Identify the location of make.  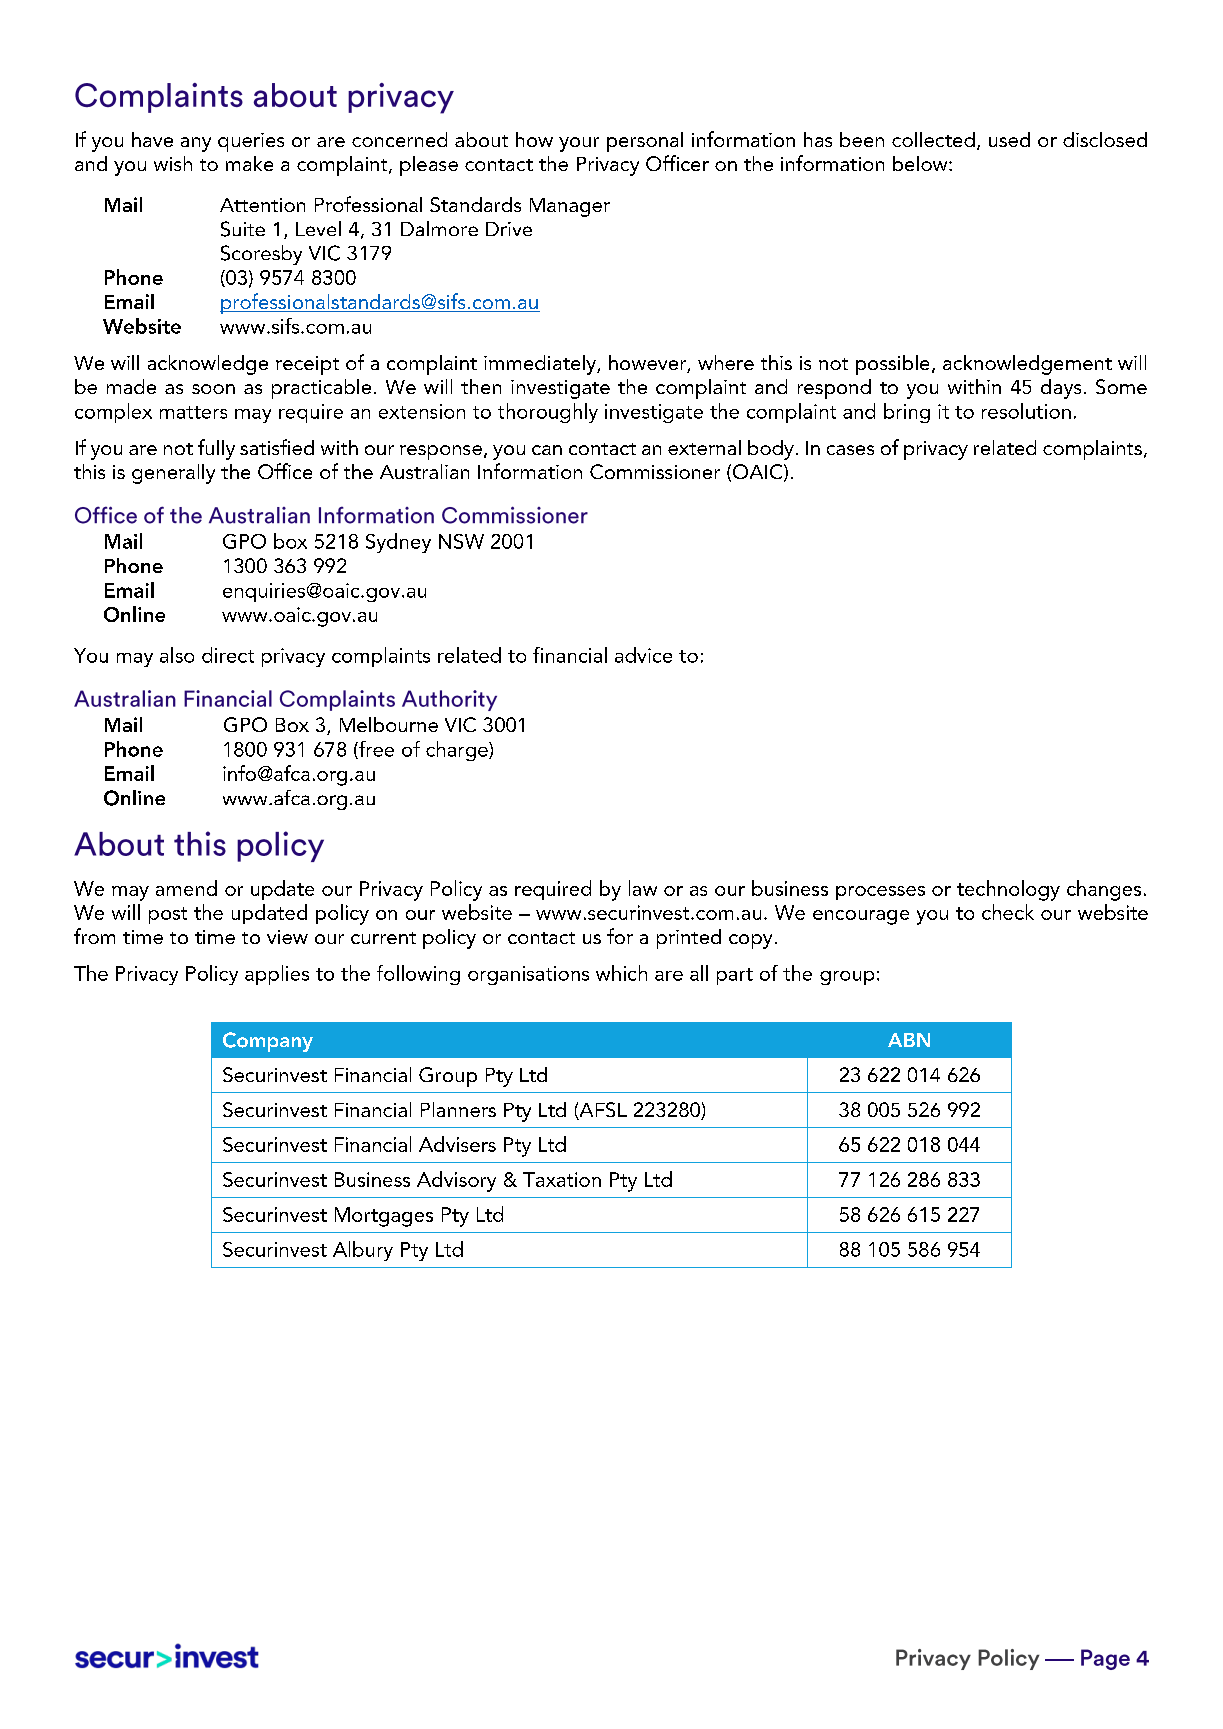
(249, 163).
